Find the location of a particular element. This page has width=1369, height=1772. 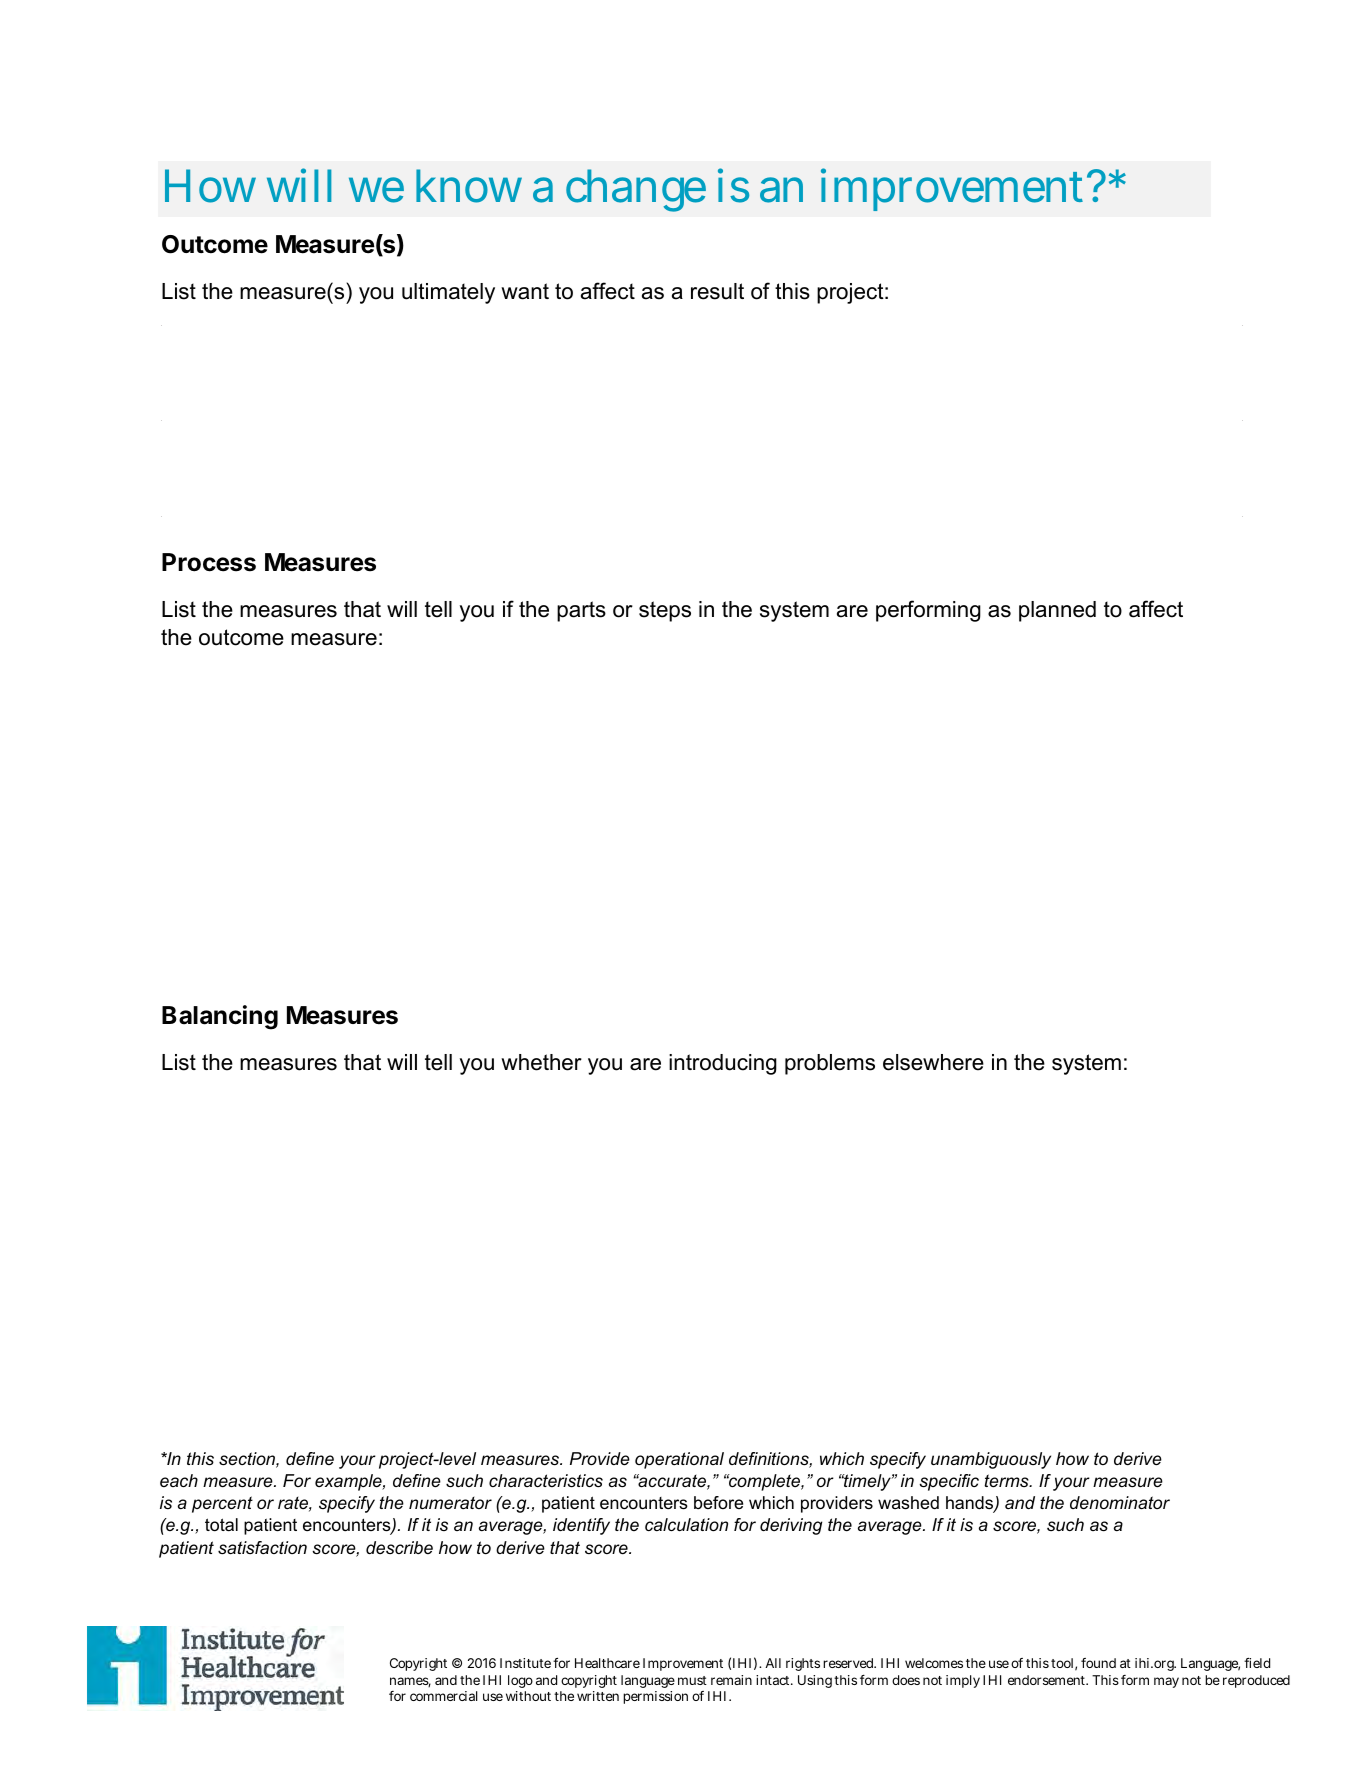

ultimately is located at coordinates (448, 293).
